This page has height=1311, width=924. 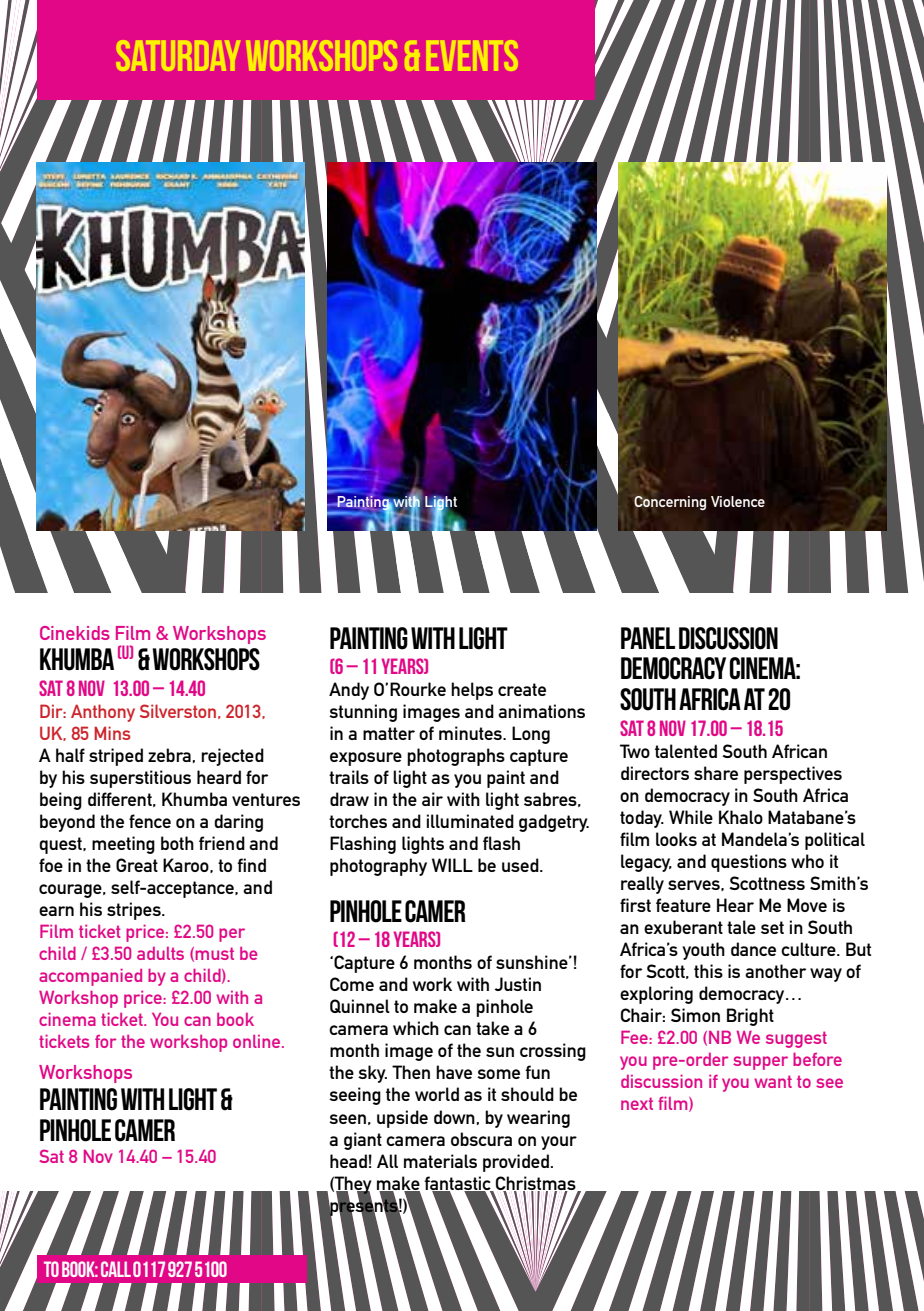 I want to click on dance, so click(x=753, y=949).
